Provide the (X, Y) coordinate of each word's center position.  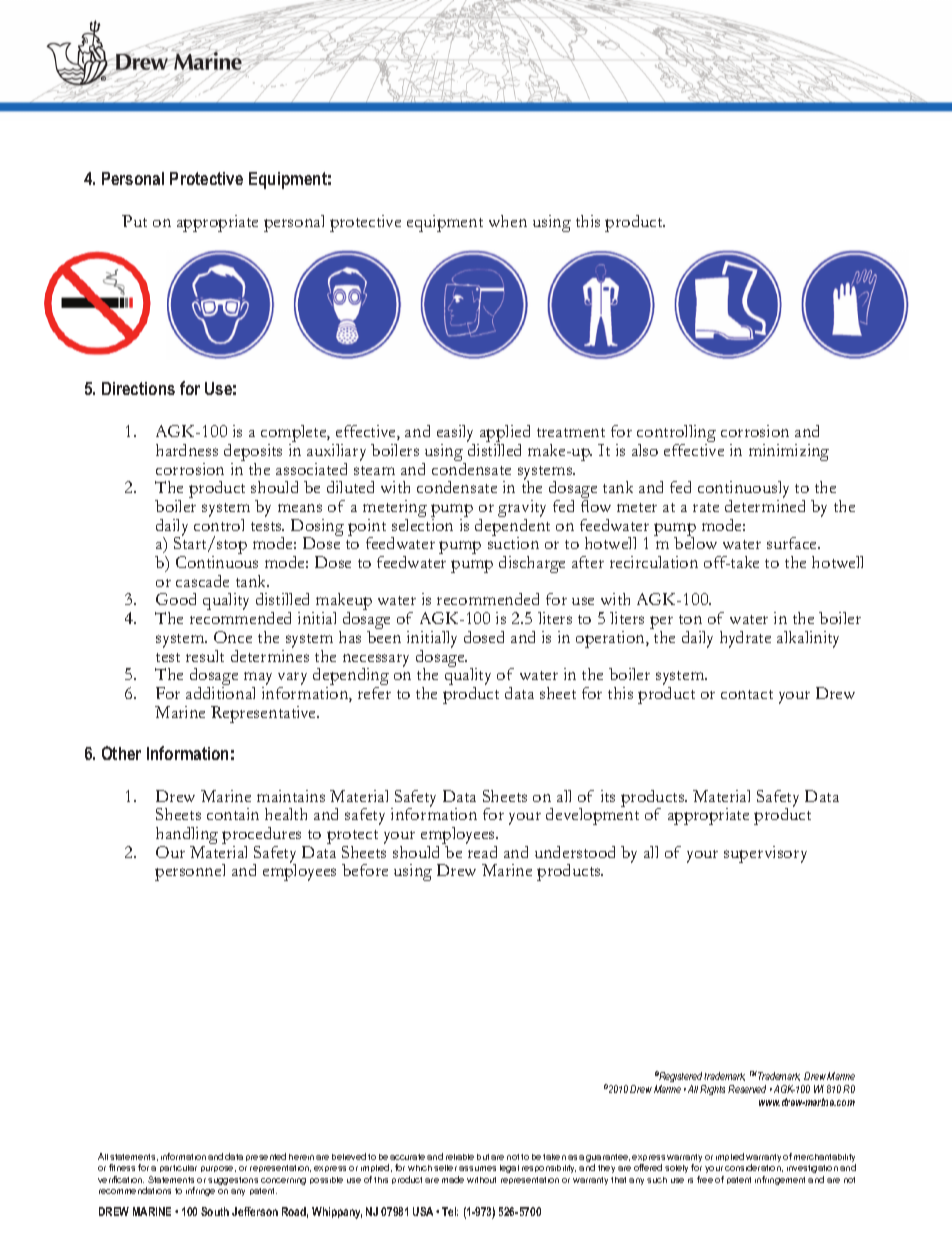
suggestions (233, 1181)
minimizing (789, 452)
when (508, 221)
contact (747, 694)
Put (134, 221)
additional (220, 693)
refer (374, 693)
